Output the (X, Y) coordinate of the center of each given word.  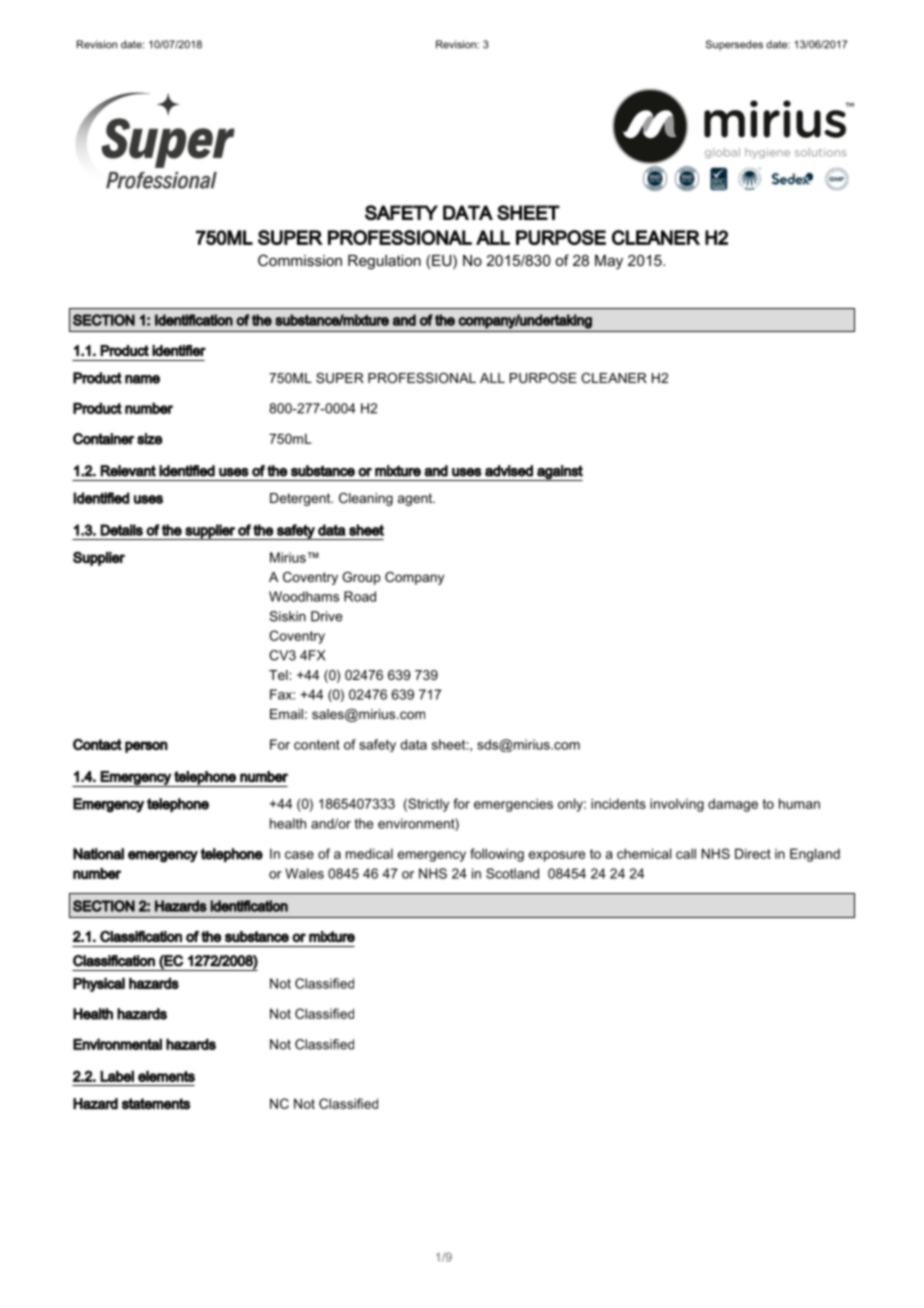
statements (156, 1104)
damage (733, 805)
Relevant (128, 471)
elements (166, 1076)
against (559, 473)
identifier (179, 350)
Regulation (384, 262)
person (146, 747)
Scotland (512, 873)
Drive (326, 616)
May (609, 262)
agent (416, 499)
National (98, 854)
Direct (753, 853)
